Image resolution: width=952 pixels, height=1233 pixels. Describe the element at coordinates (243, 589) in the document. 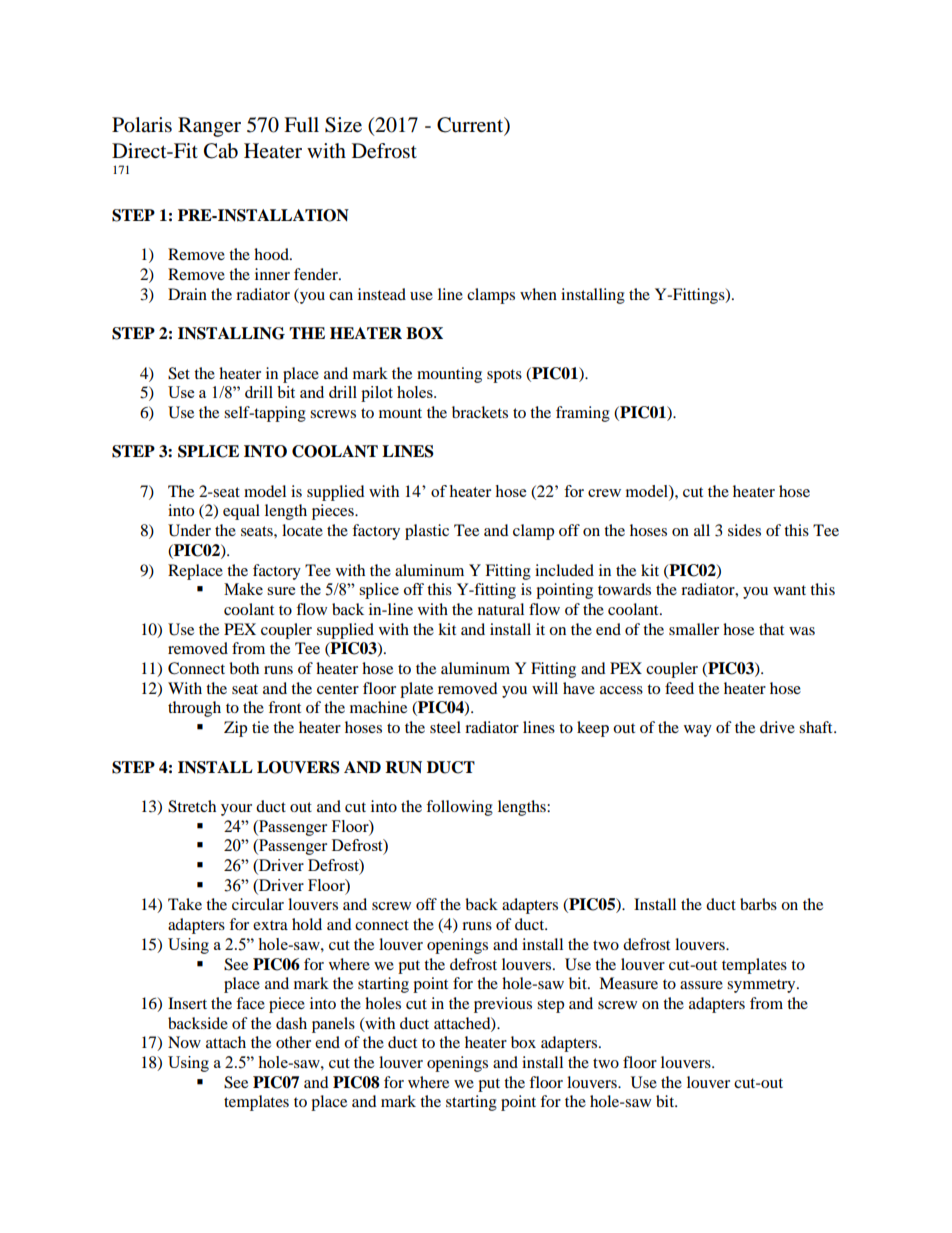

I see `Make` at that location.
